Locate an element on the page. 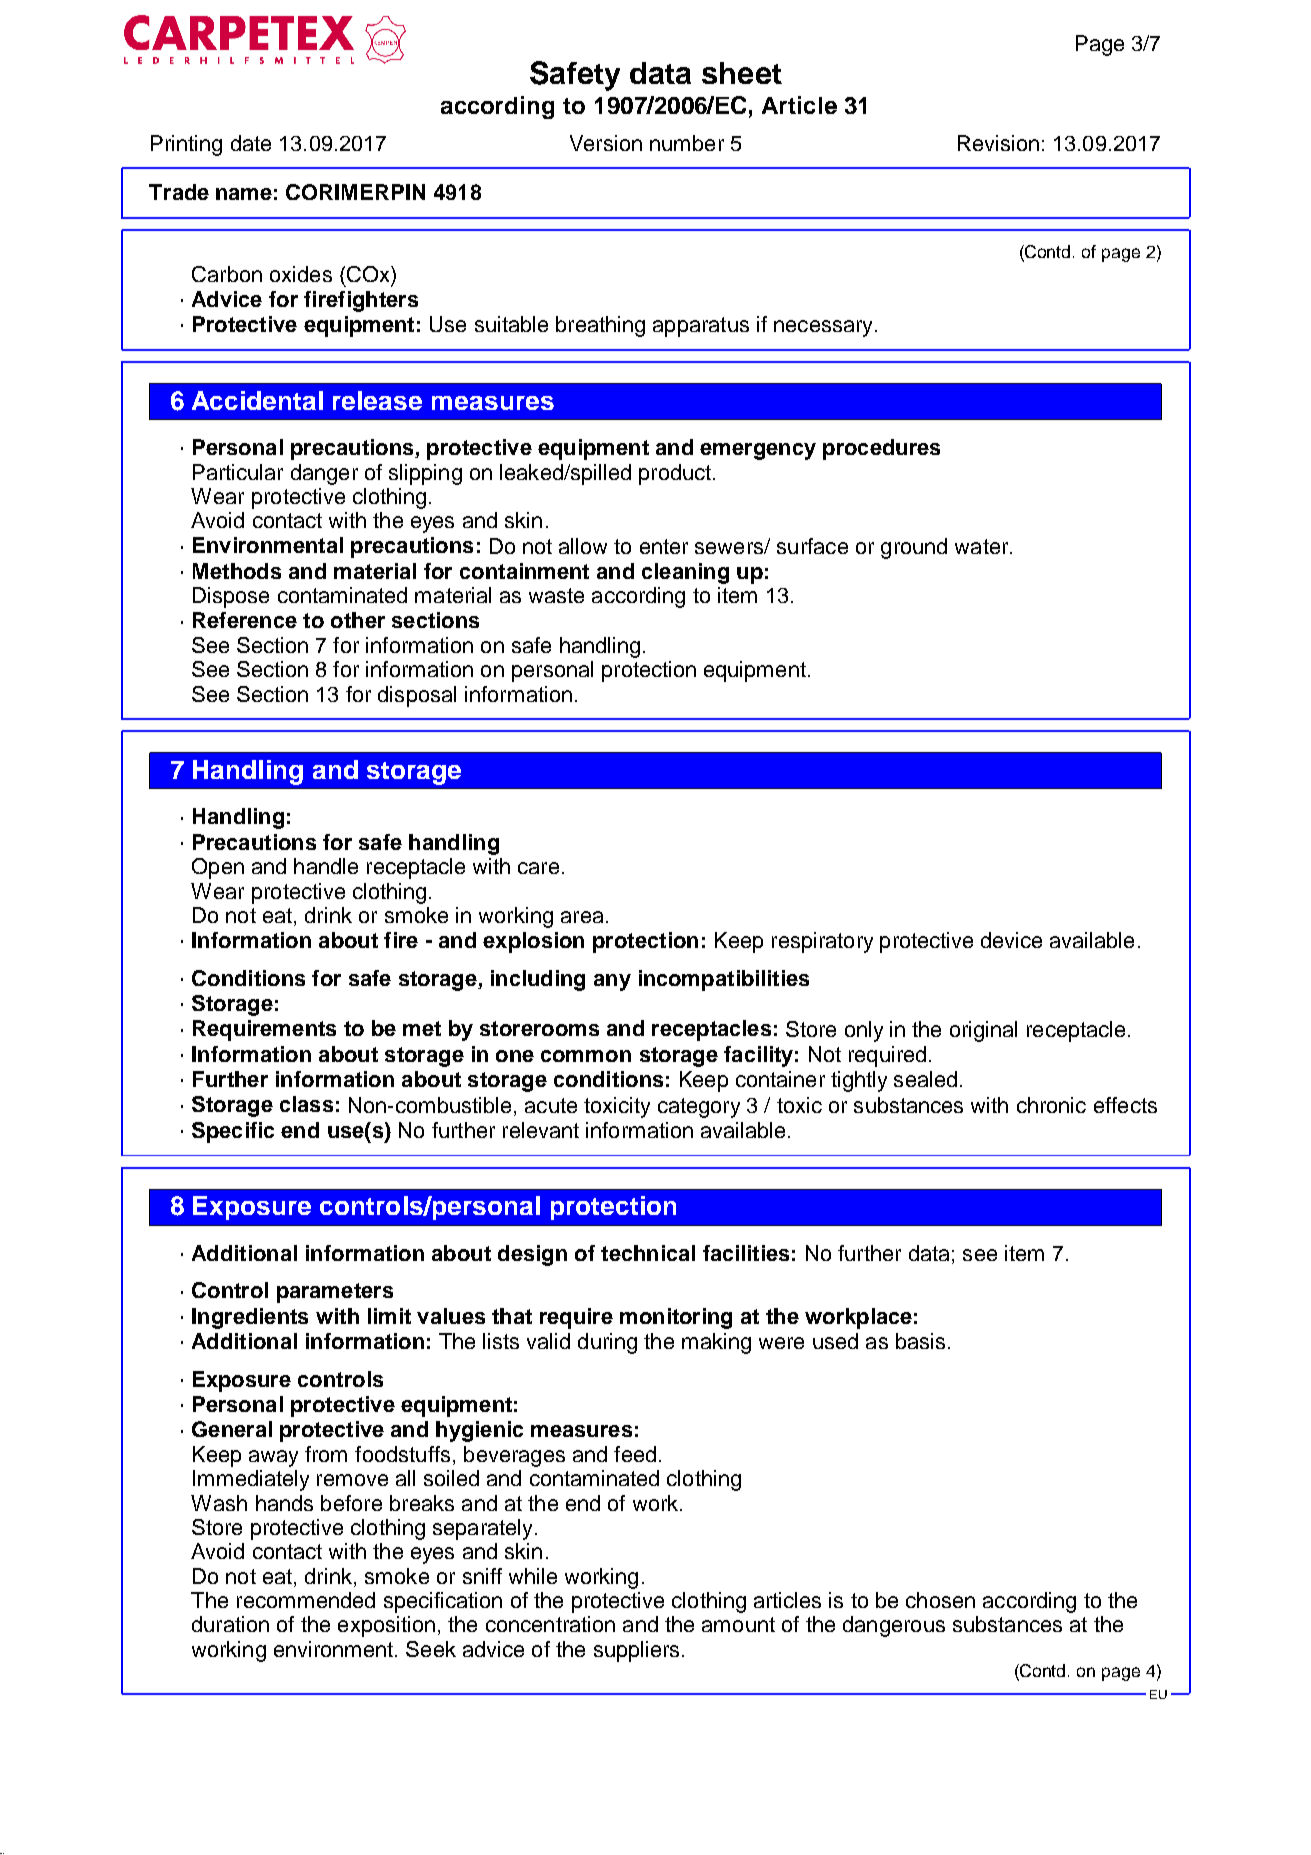 The width and height of the document is (1311, 1855). handle is located at coordinates (326, 866).
